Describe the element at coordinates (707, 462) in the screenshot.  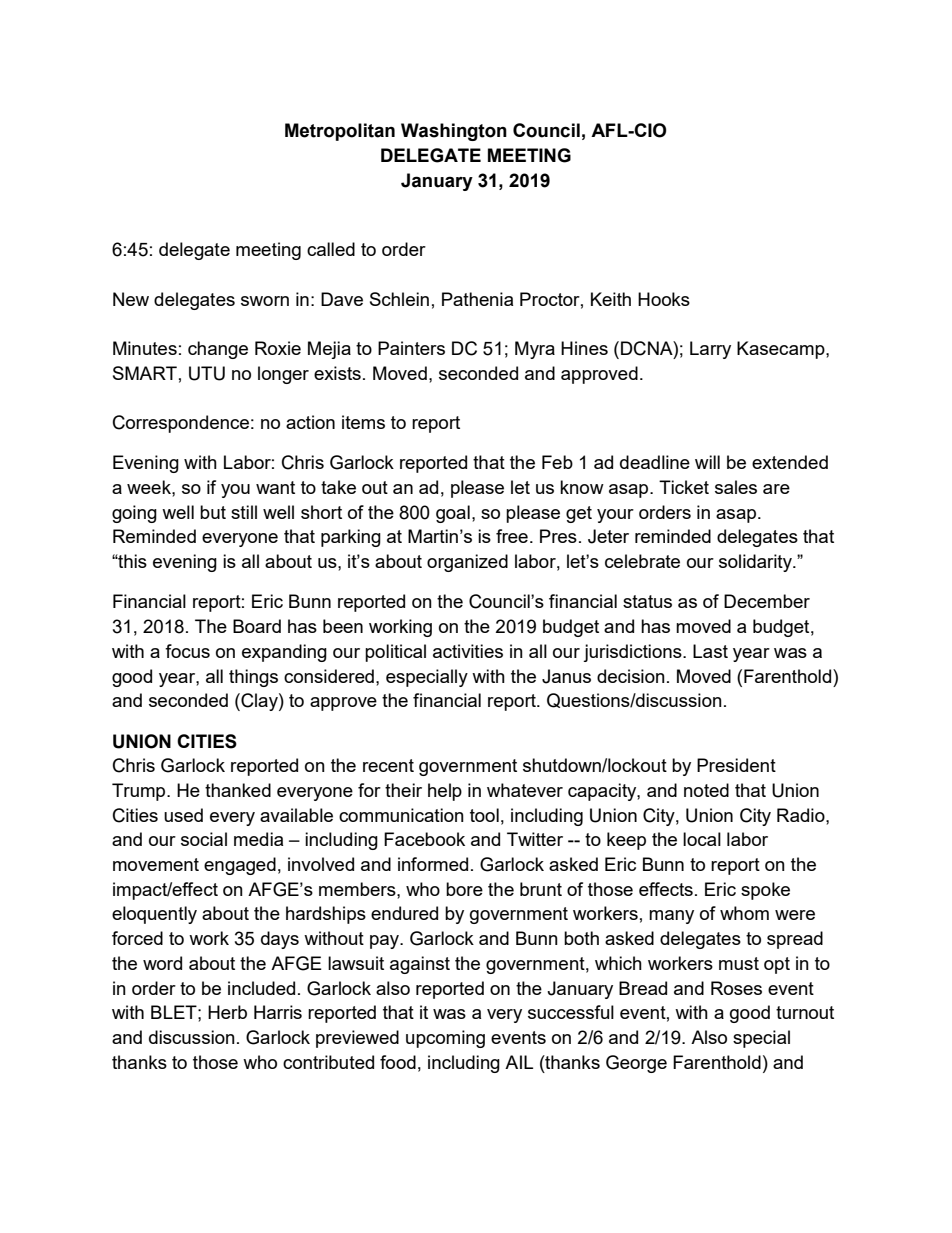
I see `will` at that location.
